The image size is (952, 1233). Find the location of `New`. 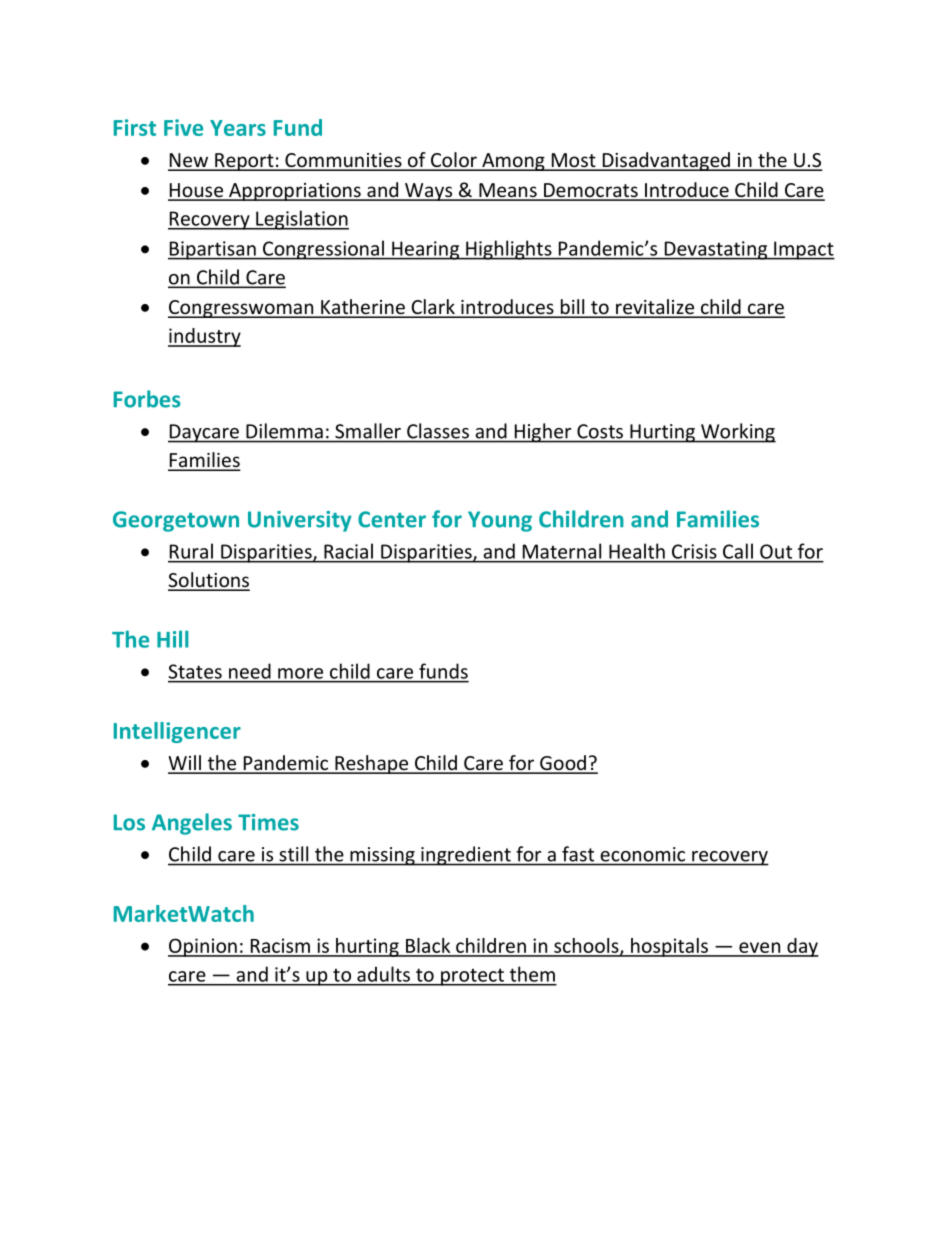

New is located at coordinates (189, 161).
